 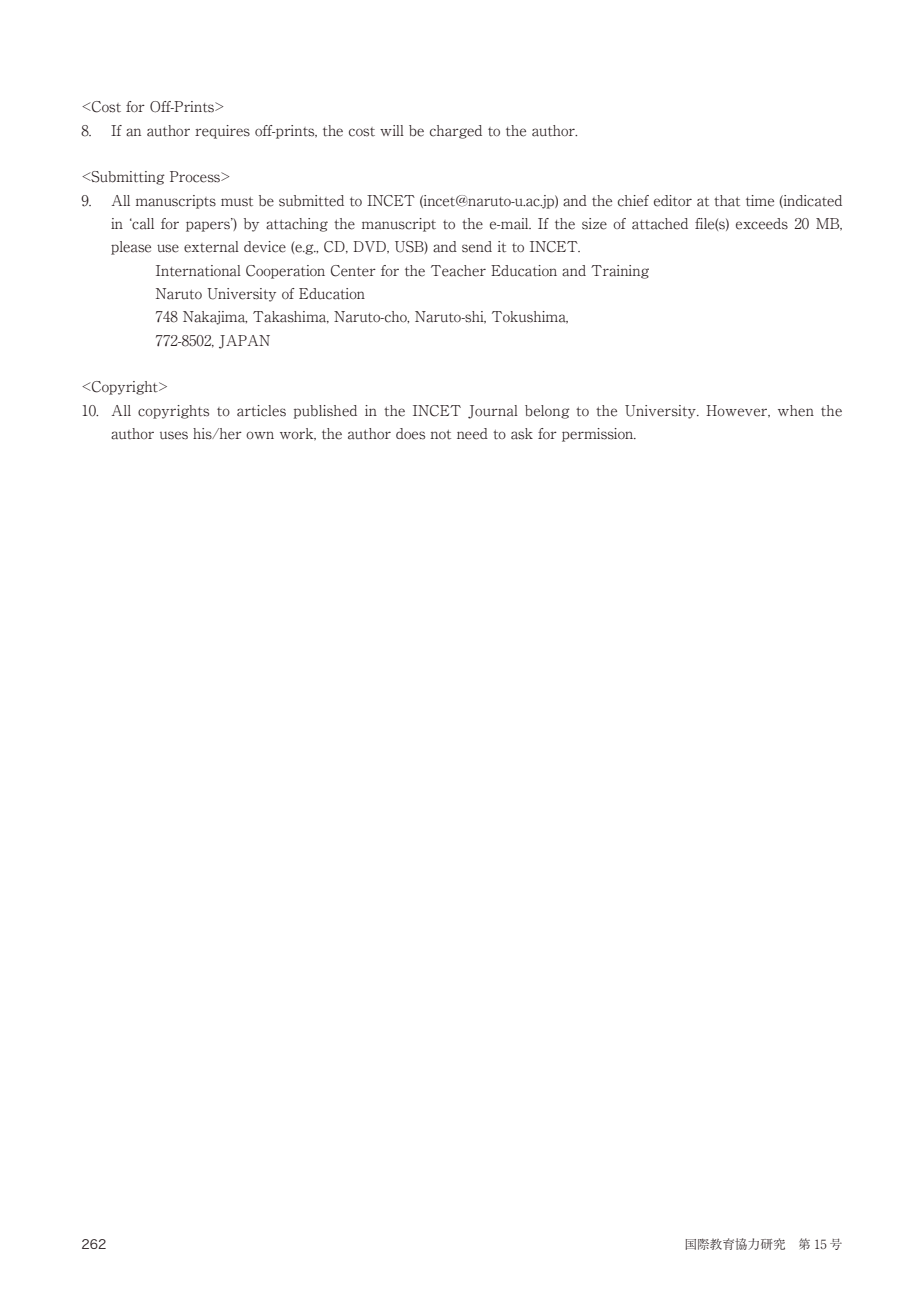 What do you see at coordinates (456, 132) in the image?
I see `charged` at bounding box center [456, 132].
